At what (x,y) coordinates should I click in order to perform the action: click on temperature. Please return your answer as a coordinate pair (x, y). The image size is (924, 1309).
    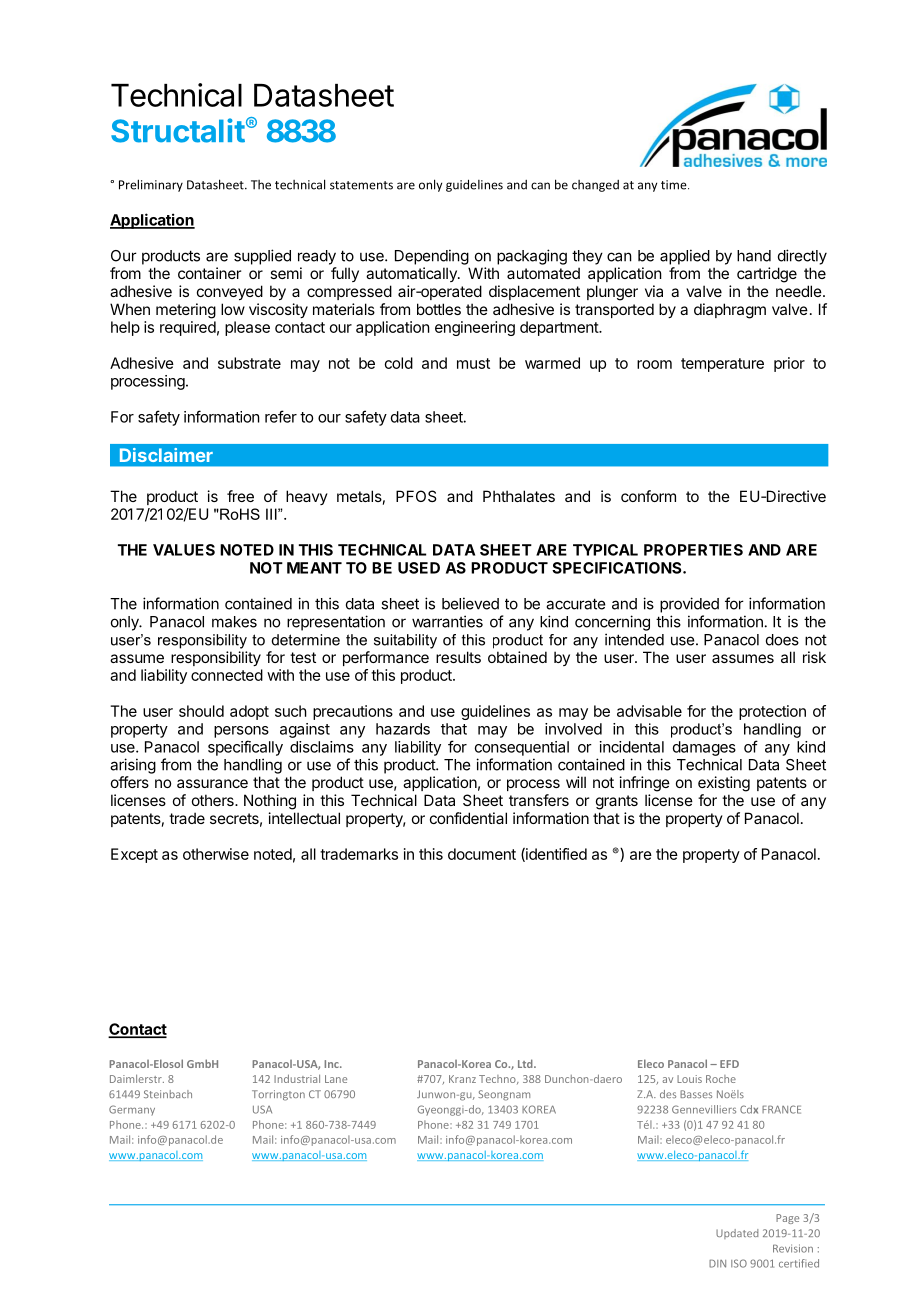
    Looking at the image, I should click on (722, 365).
